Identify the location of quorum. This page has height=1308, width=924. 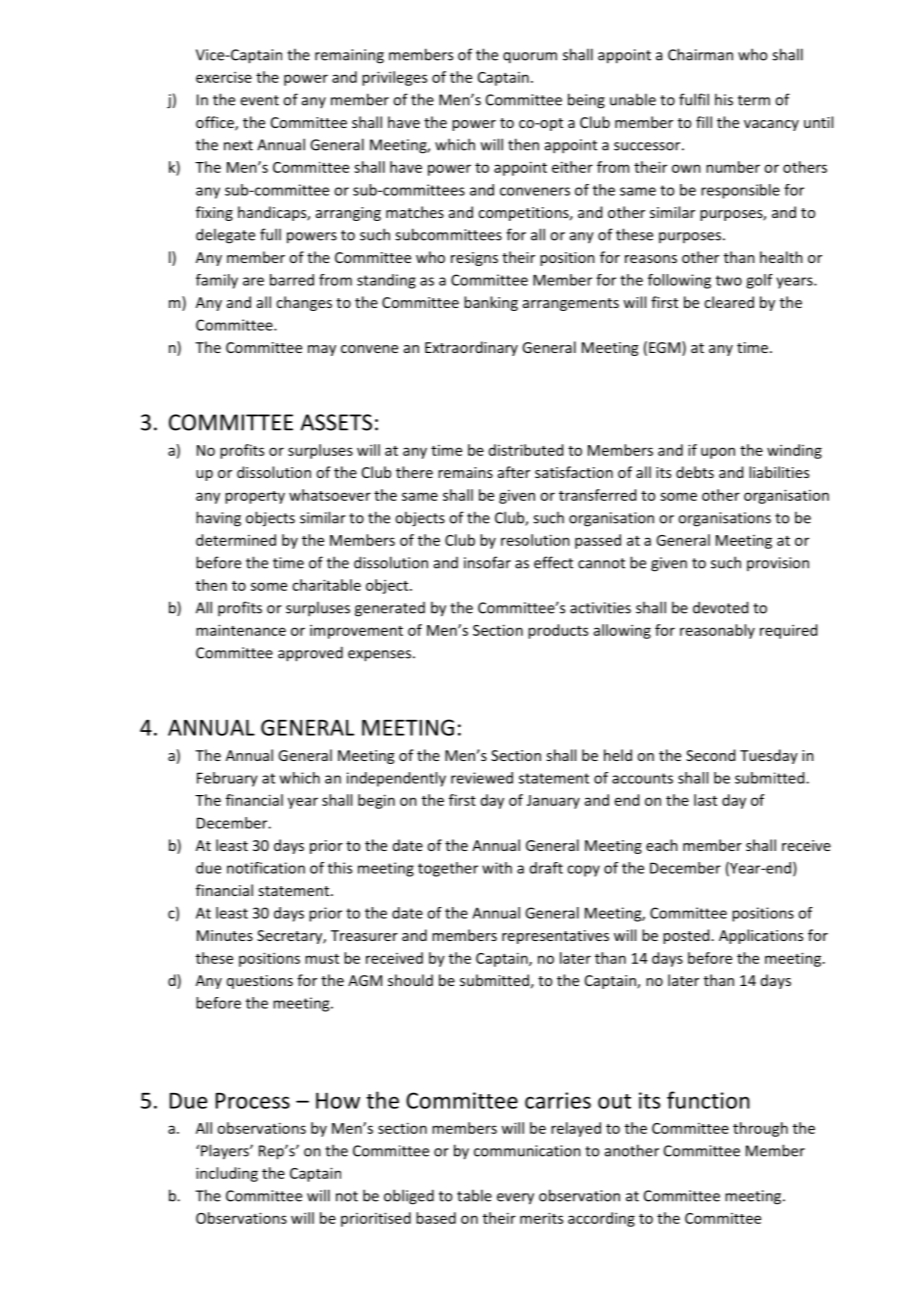
(530, 58).
